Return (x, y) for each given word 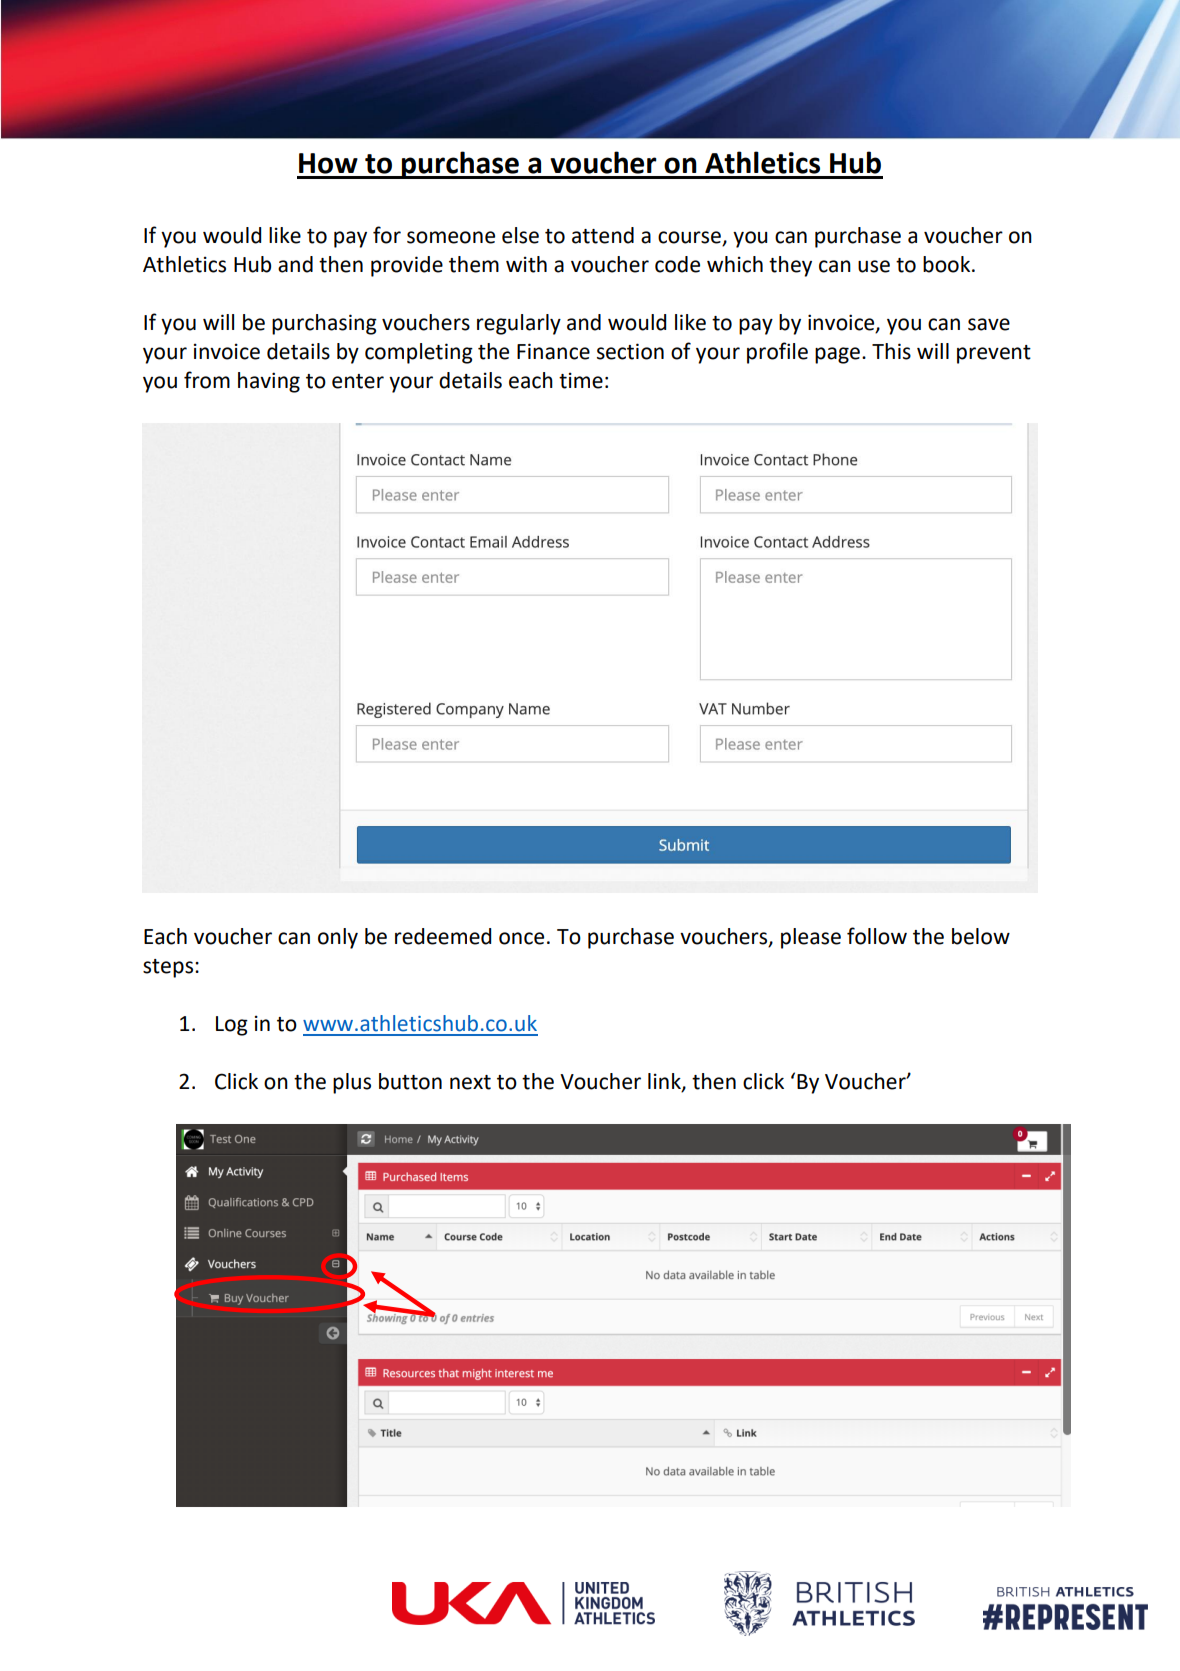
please (811, 938)
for (387, 235)
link (665, 1082)
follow (877, 936)
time (581, 380)
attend (603, 235)
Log (232, 1026)
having (269, 382)
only (338, 938)
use (874, 266)
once (521, 938)
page (837, 355)
